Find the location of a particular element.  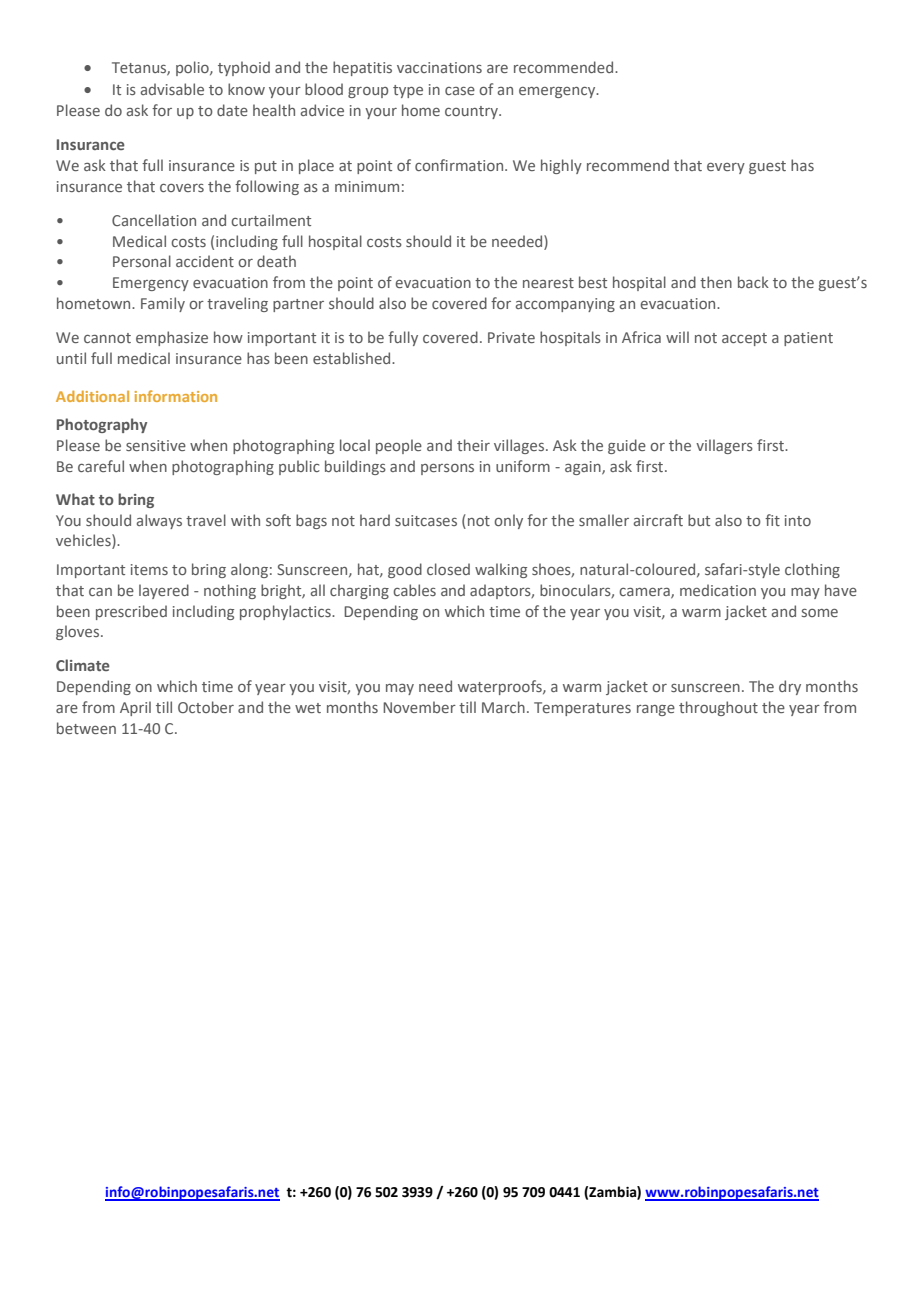

vaccinations is located at coordinates (439, 67).
